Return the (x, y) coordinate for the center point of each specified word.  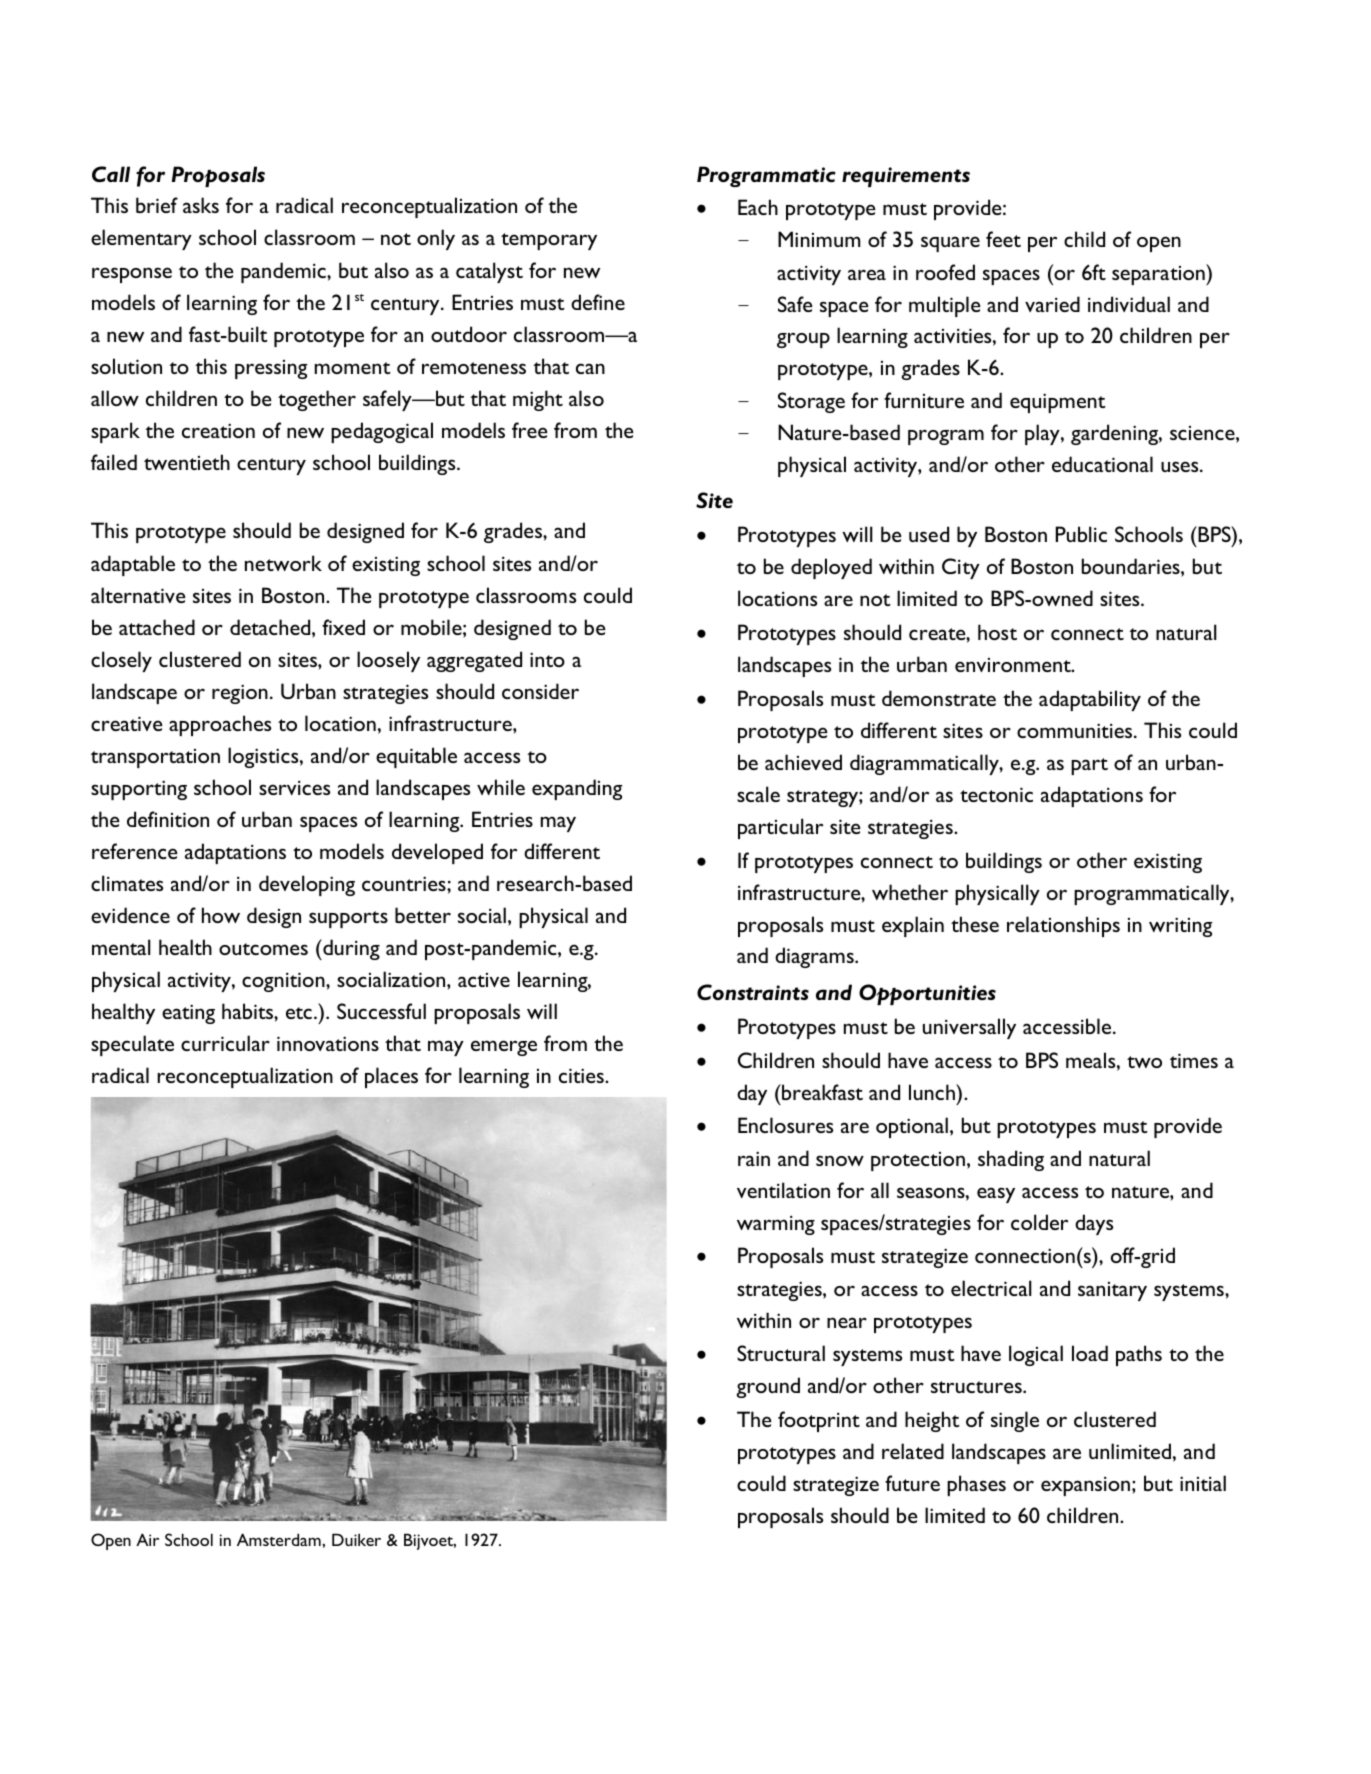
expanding (577, 789)
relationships (1063, 926)
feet (1003, 239)
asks (201, 205)
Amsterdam (280, 1539)
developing (307, 885)
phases (976, 1485)
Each (758, 207)
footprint (819, 1421)
